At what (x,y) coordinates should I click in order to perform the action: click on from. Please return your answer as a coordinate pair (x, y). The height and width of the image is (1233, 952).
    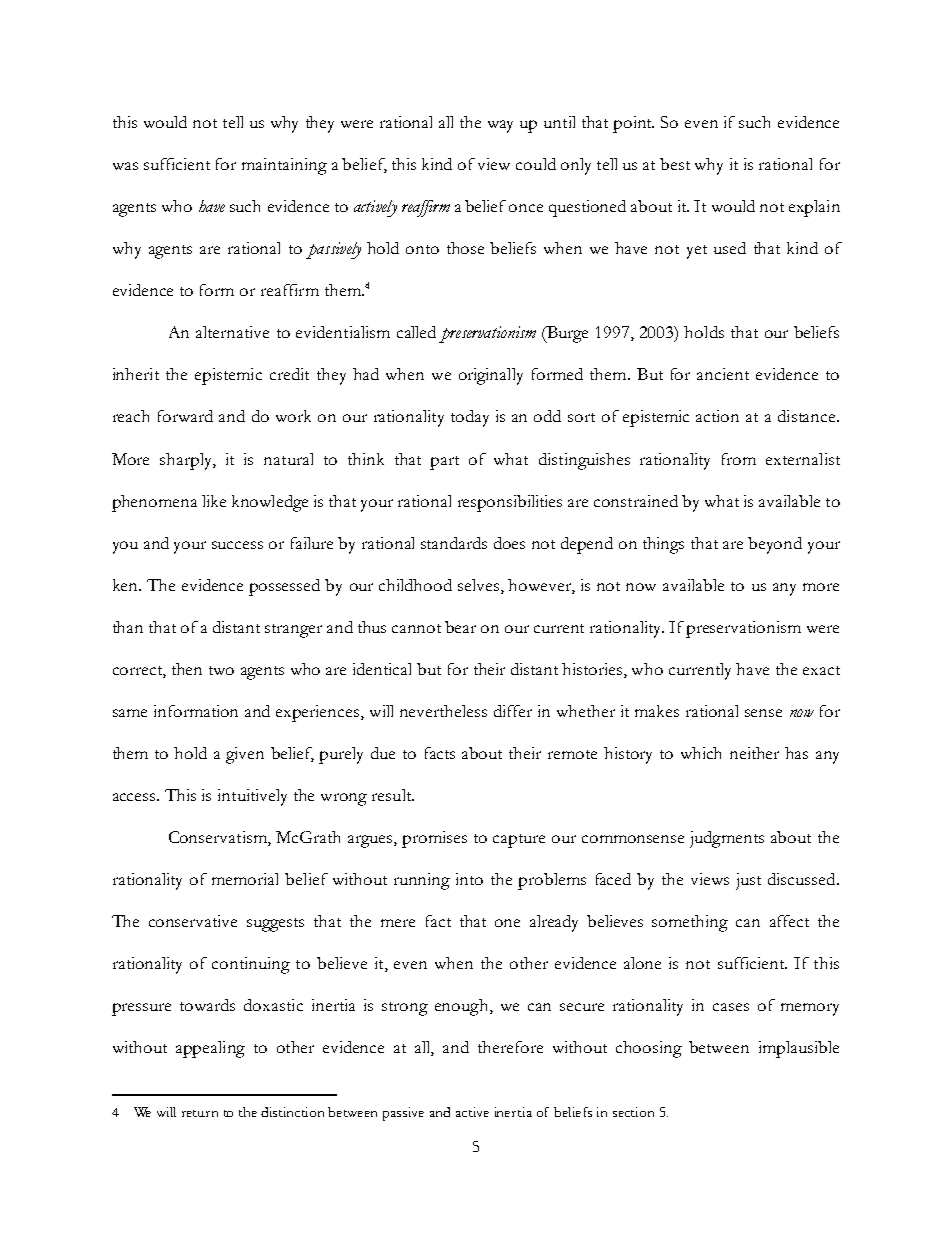
    Looking at the image, I should click on (739, 459).
